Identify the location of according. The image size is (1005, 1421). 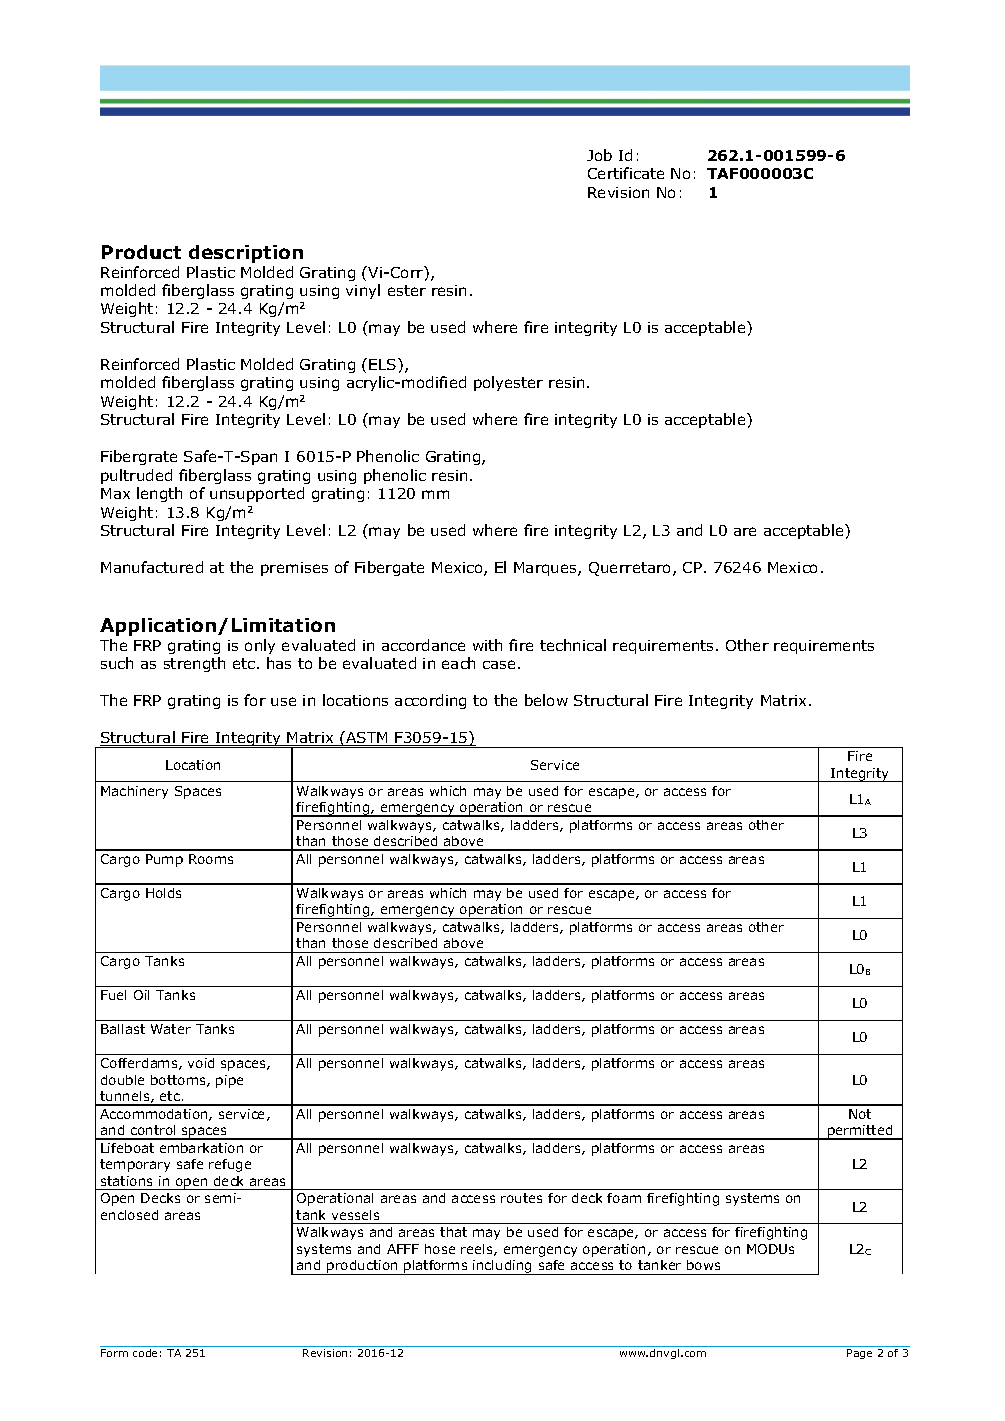
(430, 701).
